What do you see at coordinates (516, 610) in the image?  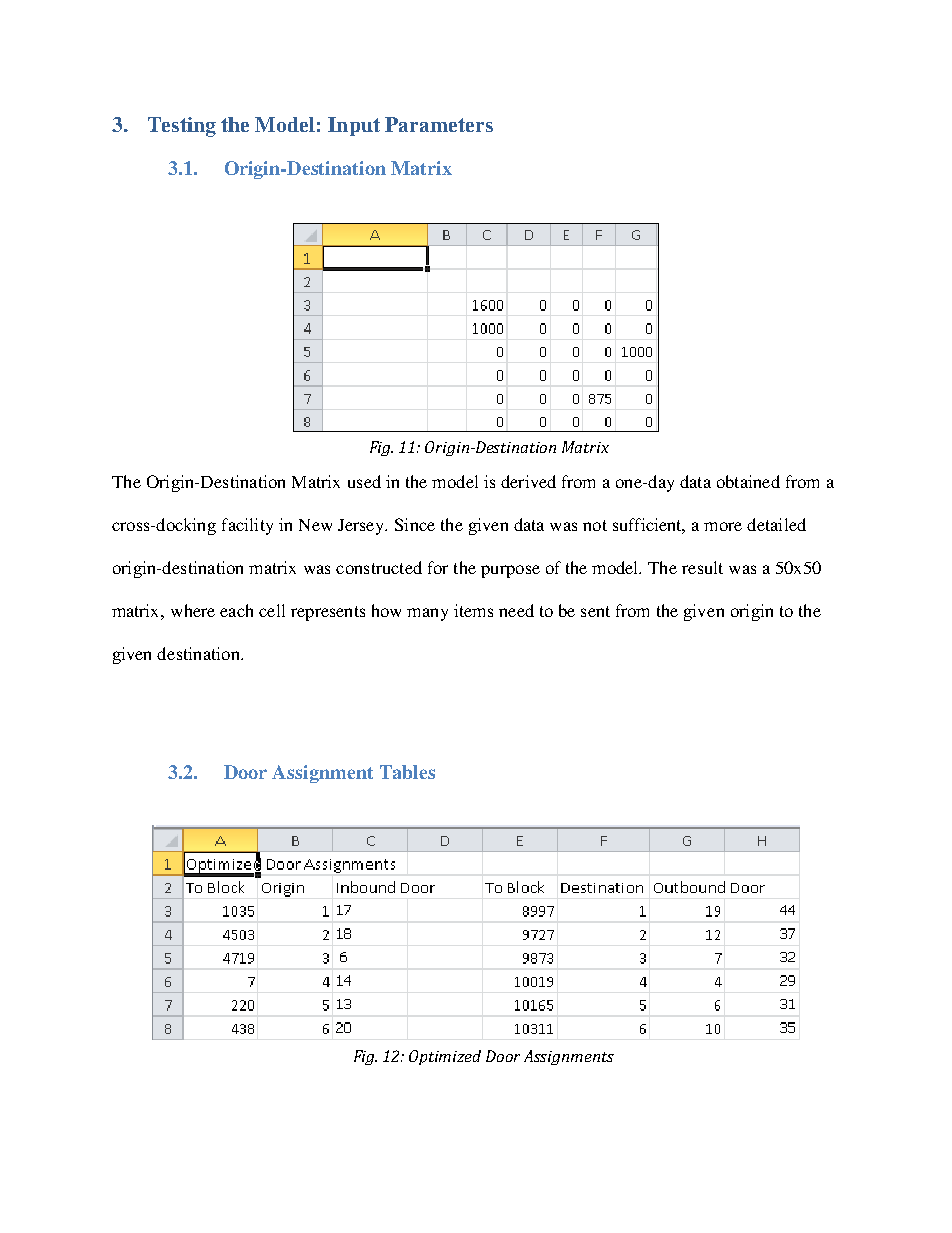 I see `need` at bounding box center [516, 610].
